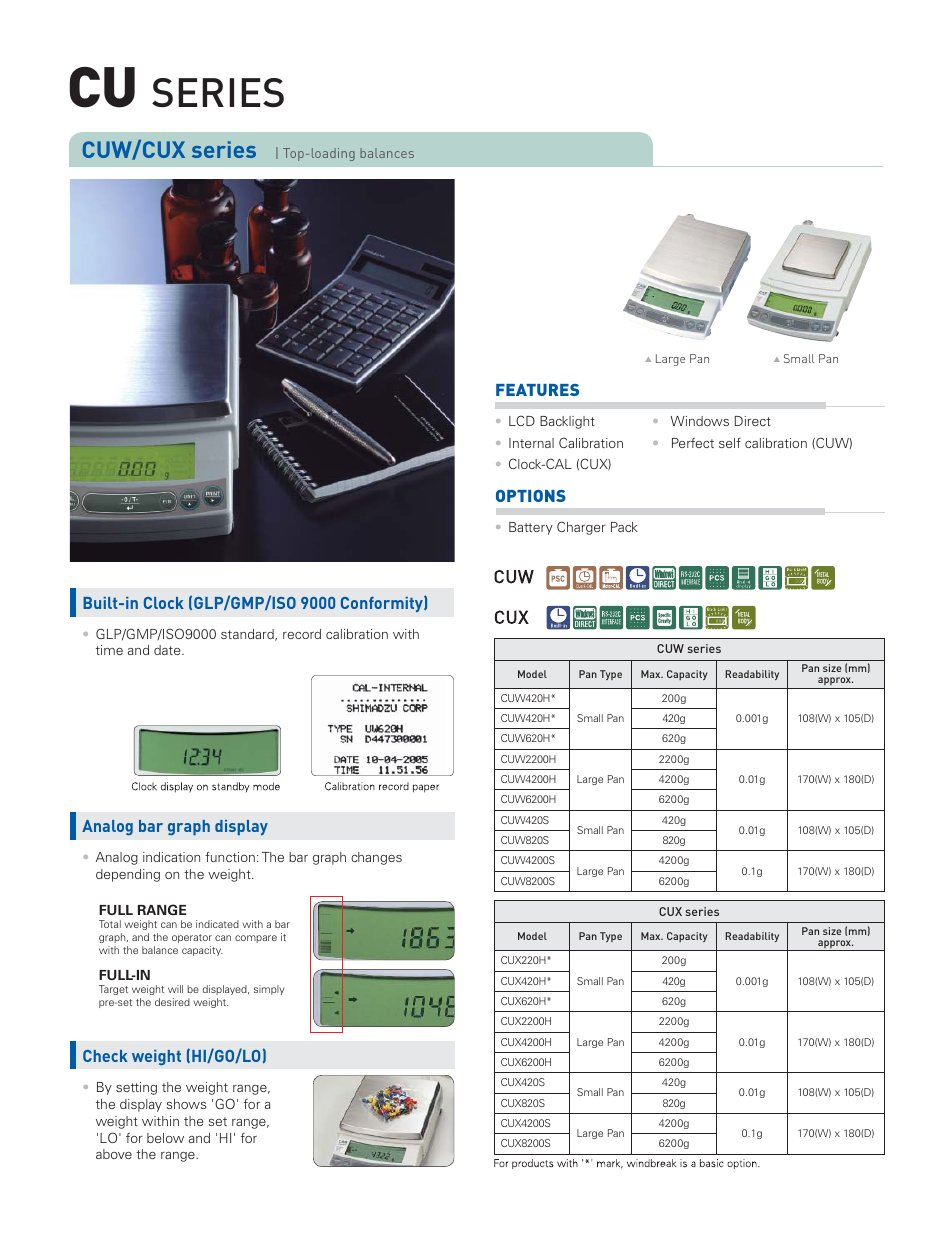 Image resolution: width=952 pixels, height=1233 pixels. I want to click on Windows, so click(700, 421).
